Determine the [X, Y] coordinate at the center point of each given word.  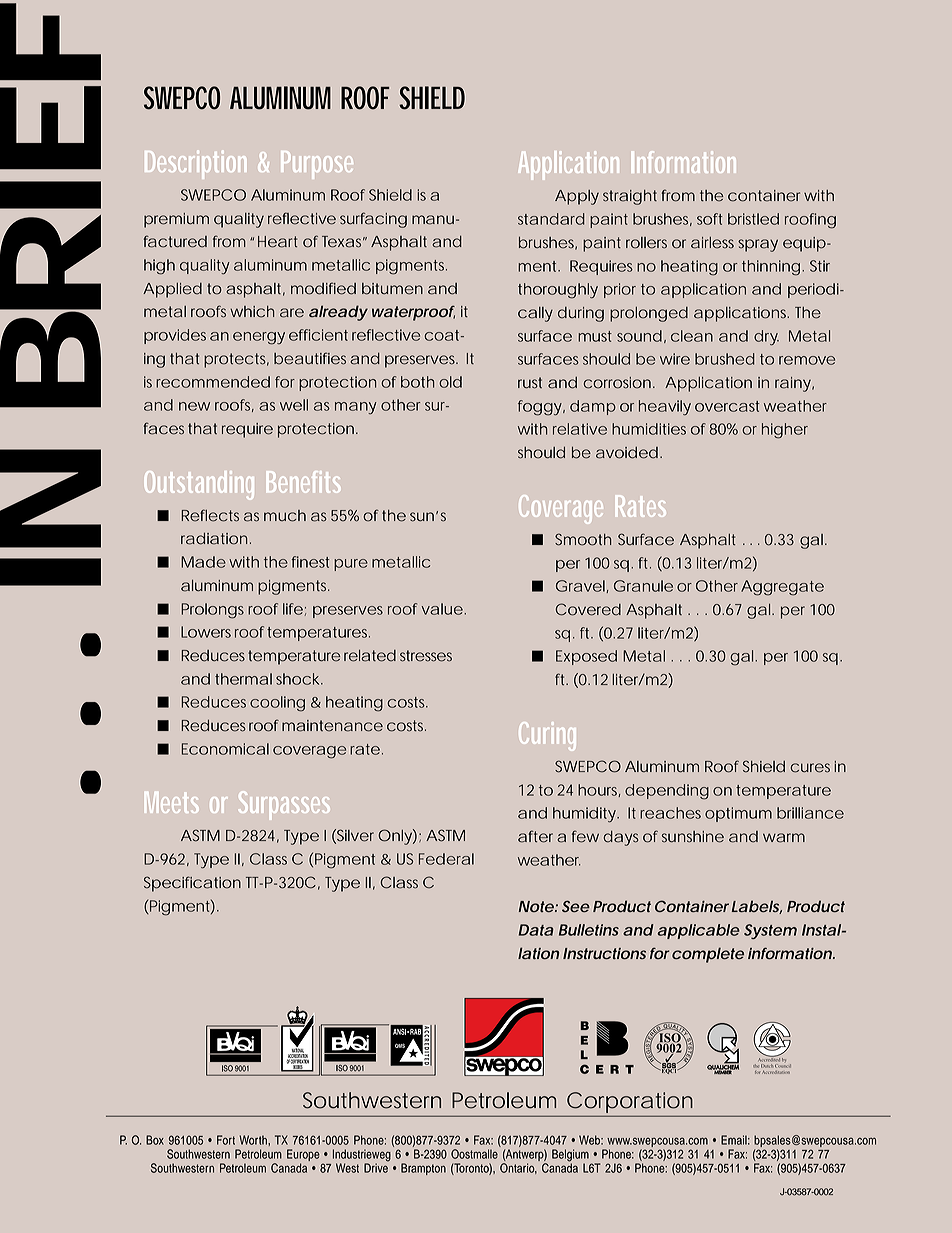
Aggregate [782, 588]
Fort [226, 1140]
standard [551, 219]
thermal [243, 679]
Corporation [629, 1102]
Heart [278, 242]
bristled [753, 219]
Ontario [518, 1168]
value [444, 609]
